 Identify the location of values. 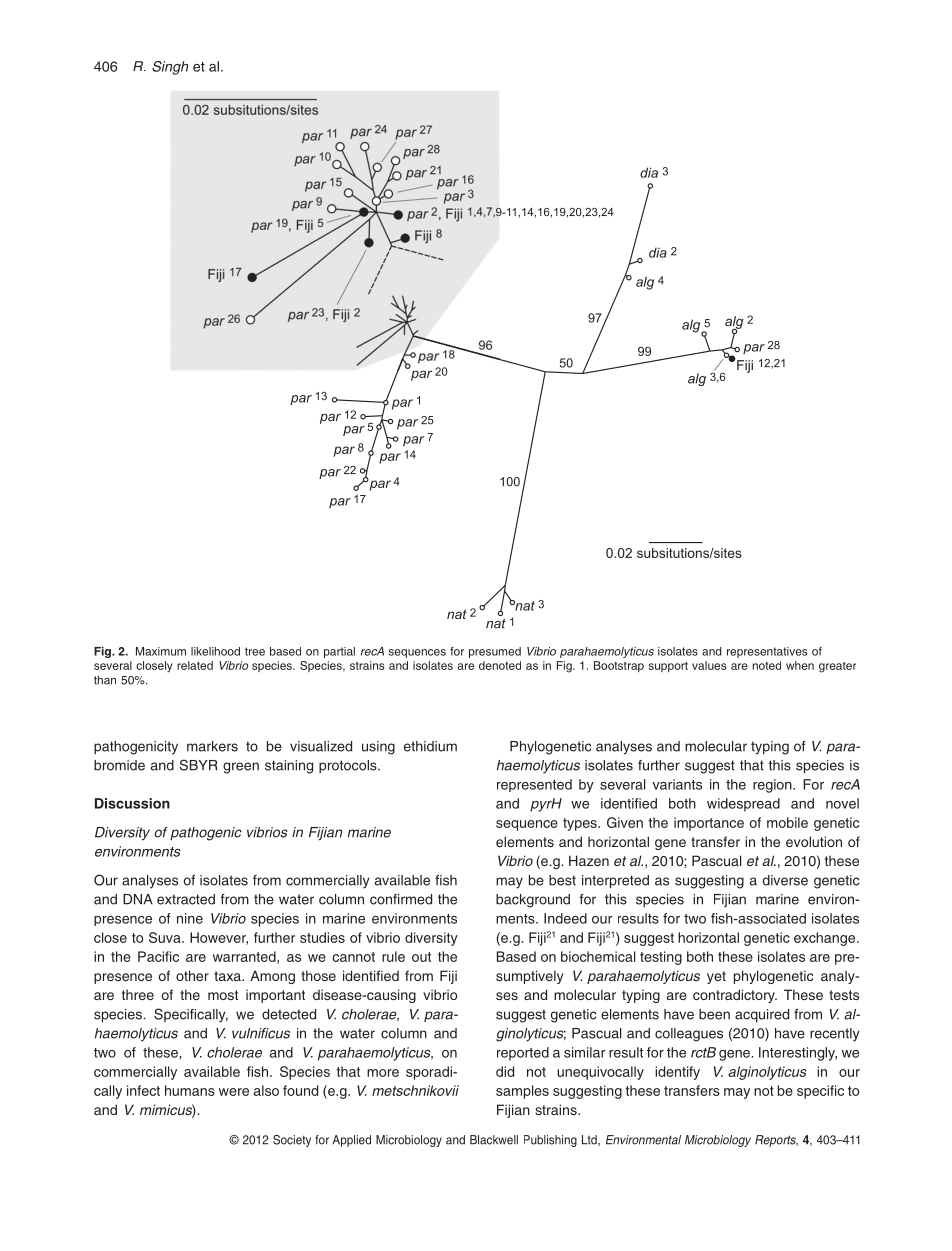
(709, 665).
